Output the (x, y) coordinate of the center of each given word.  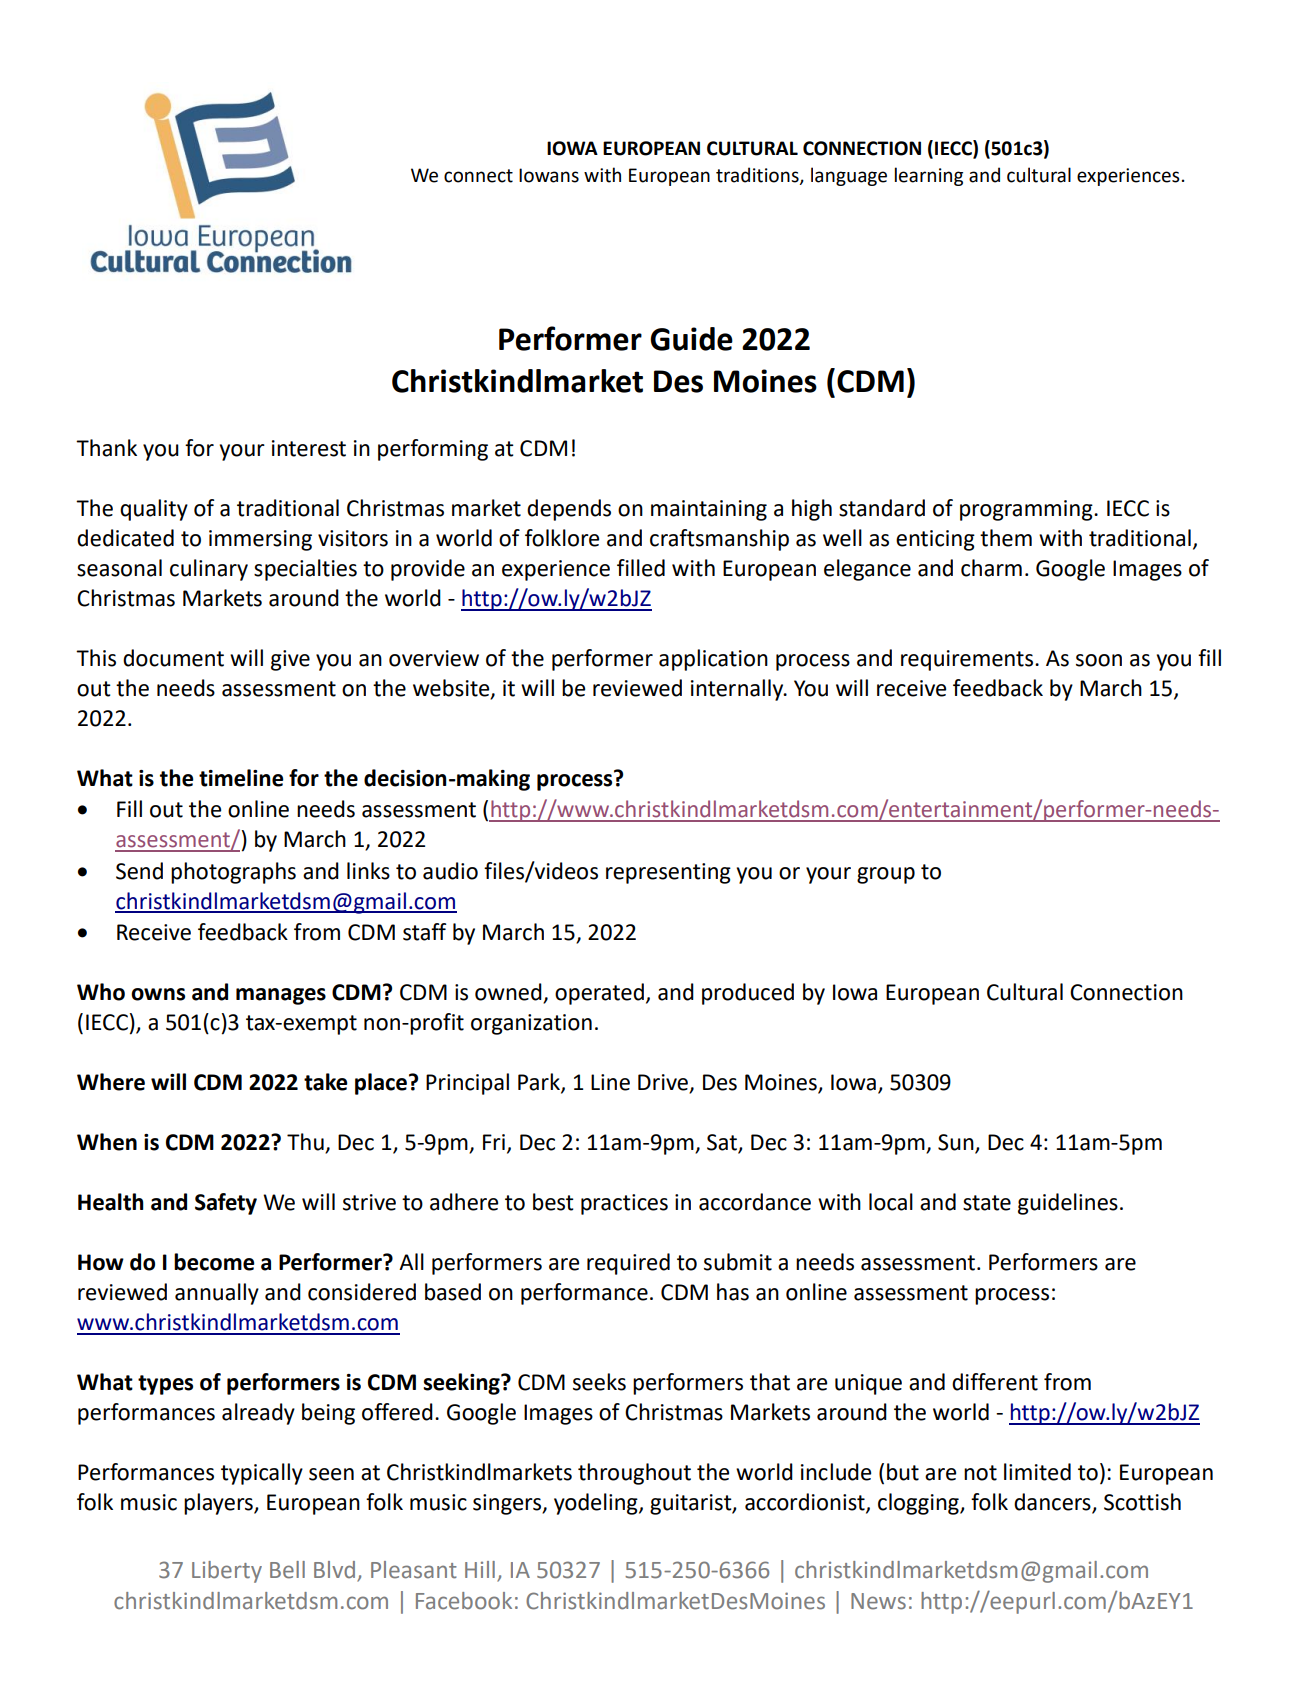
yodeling (597, 1504)
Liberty (227, 1572)
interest (309, 448)
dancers (1053, 1503)
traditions (758, 175)
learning (929, 176)
